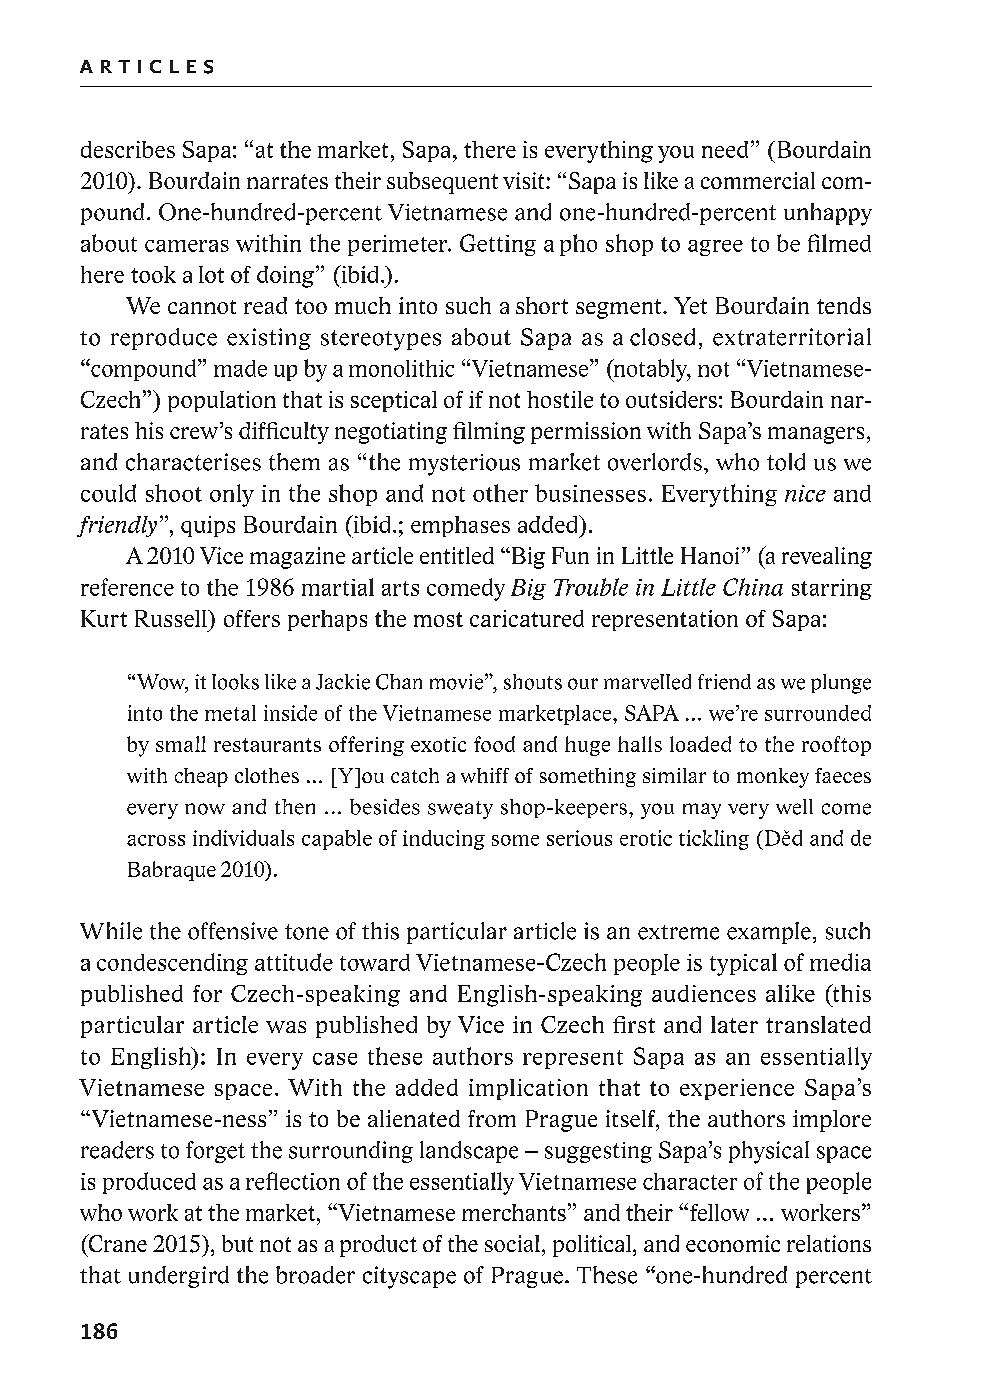 Image resolution: width=985 pixels, height=1397 pixels. What do you see at coordinates (172, 964) in the screenshot?
I see `condescending` at bounding box center [172, 964].
